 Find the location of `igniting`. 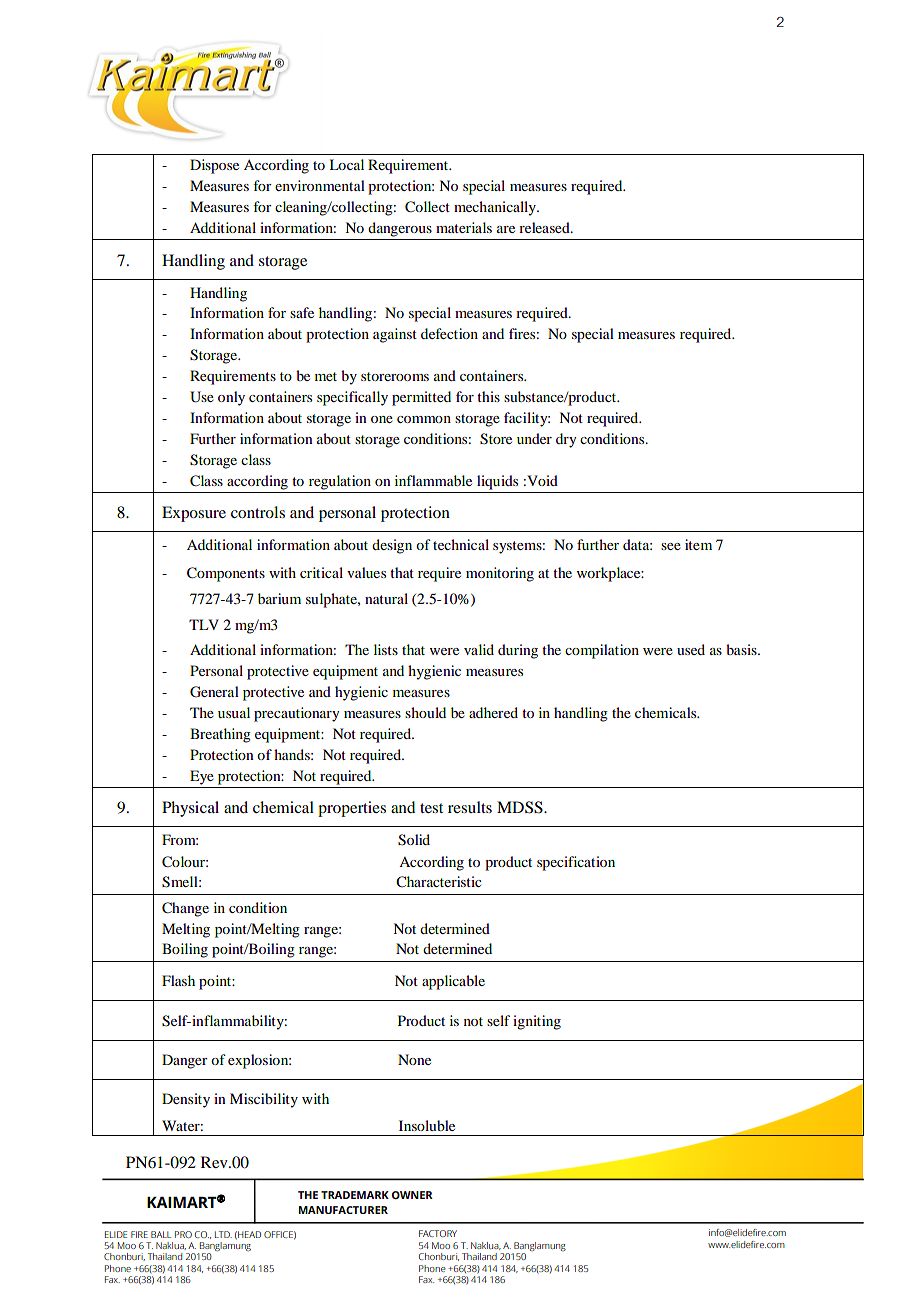

igniting is located at coordinates (537, 1022).
